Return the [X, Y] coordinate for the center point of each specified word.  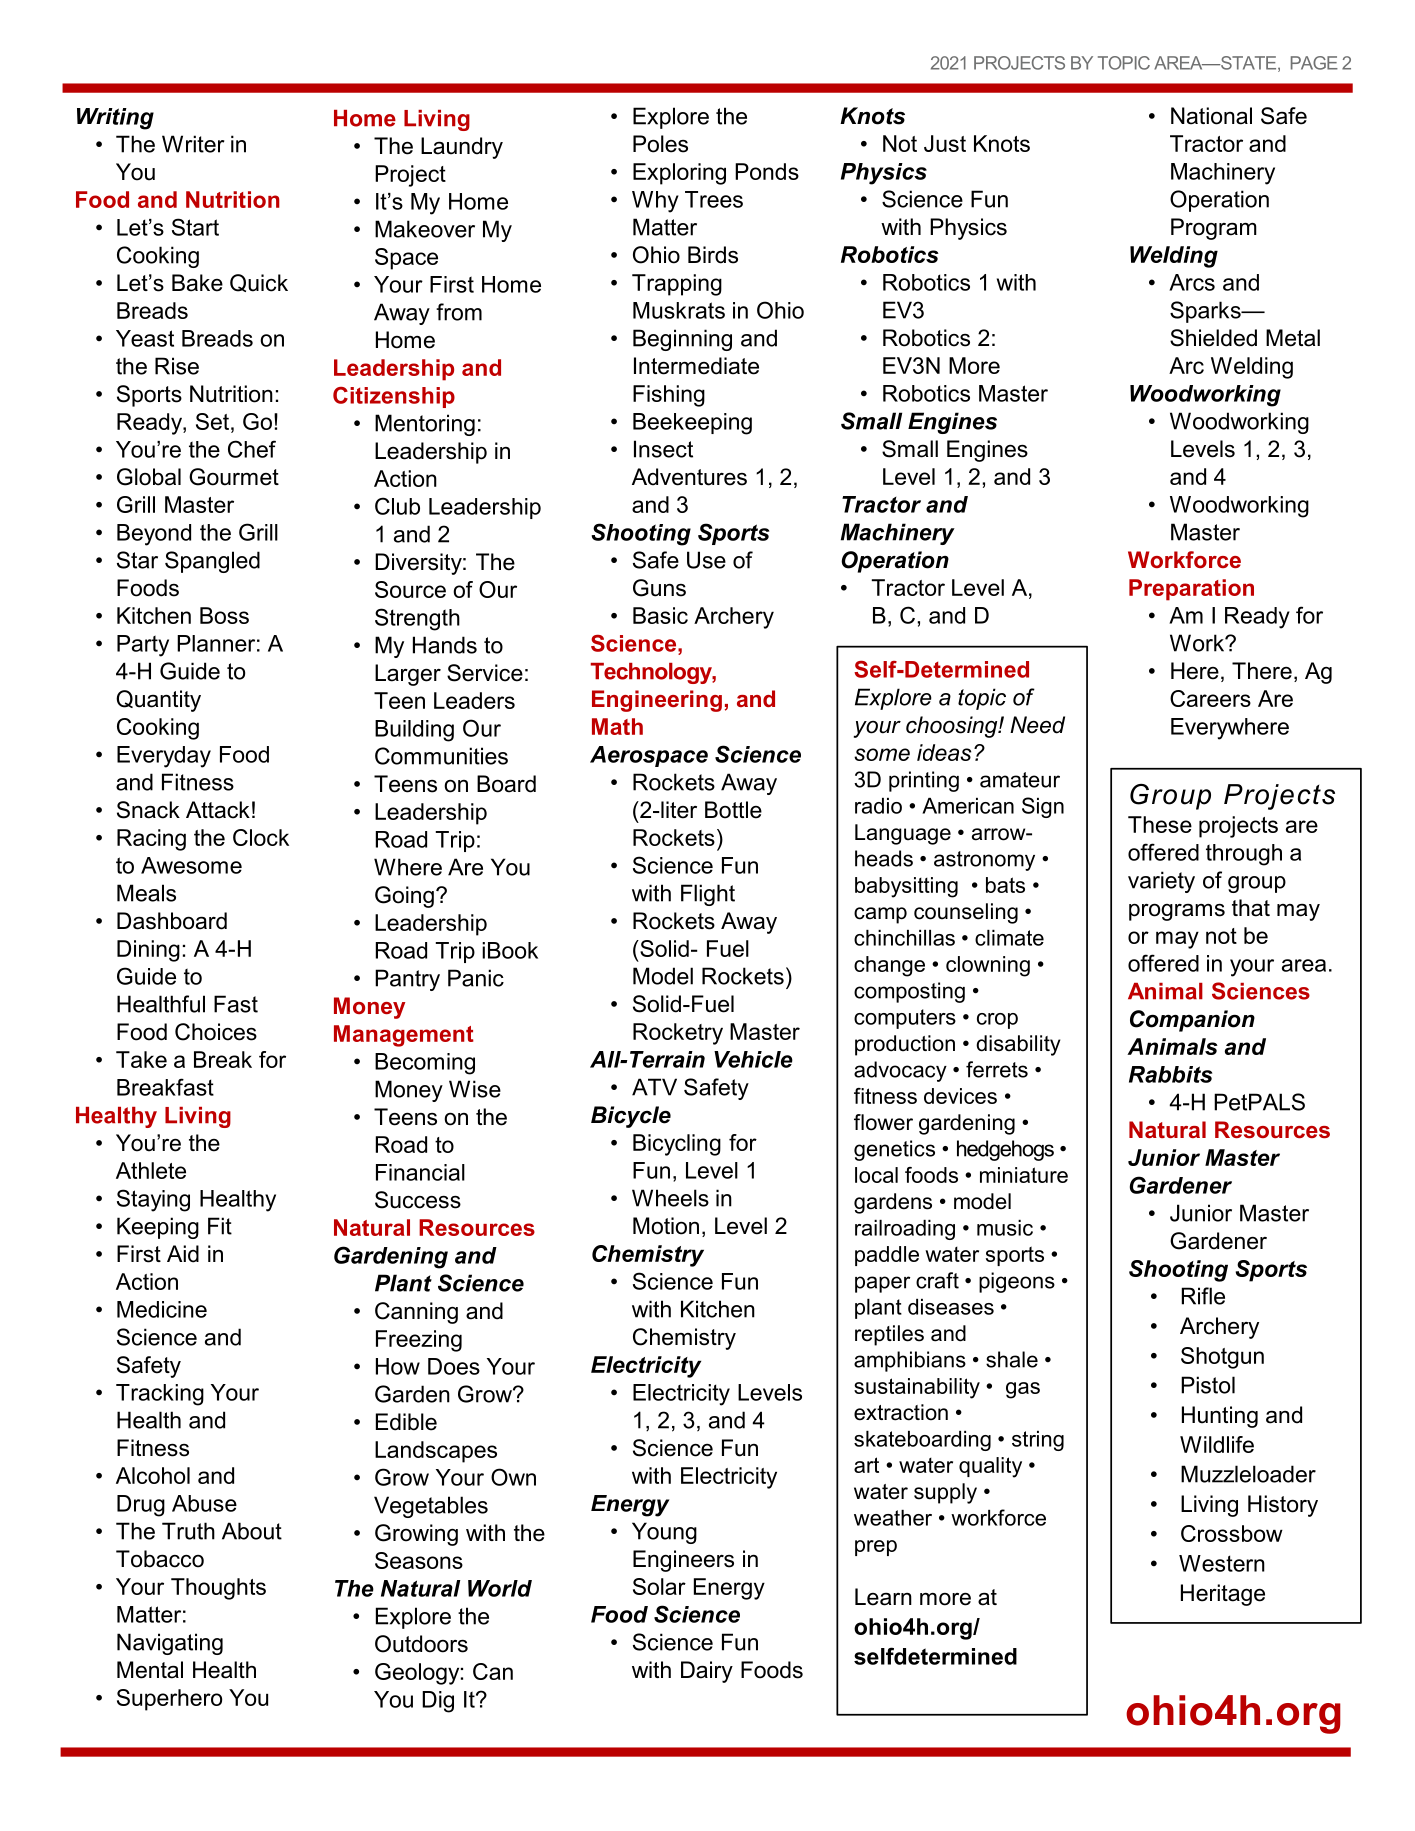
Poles [660, 144]
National [1211, 116]
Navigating [170, 1644]
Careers [1210, 698]
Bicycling [677, 1145]
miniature [1024, 1175]
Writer [193, 144]
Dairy [707, 1672]
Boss [224, 615]
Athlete [151, 1170]
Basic [660, 615]
